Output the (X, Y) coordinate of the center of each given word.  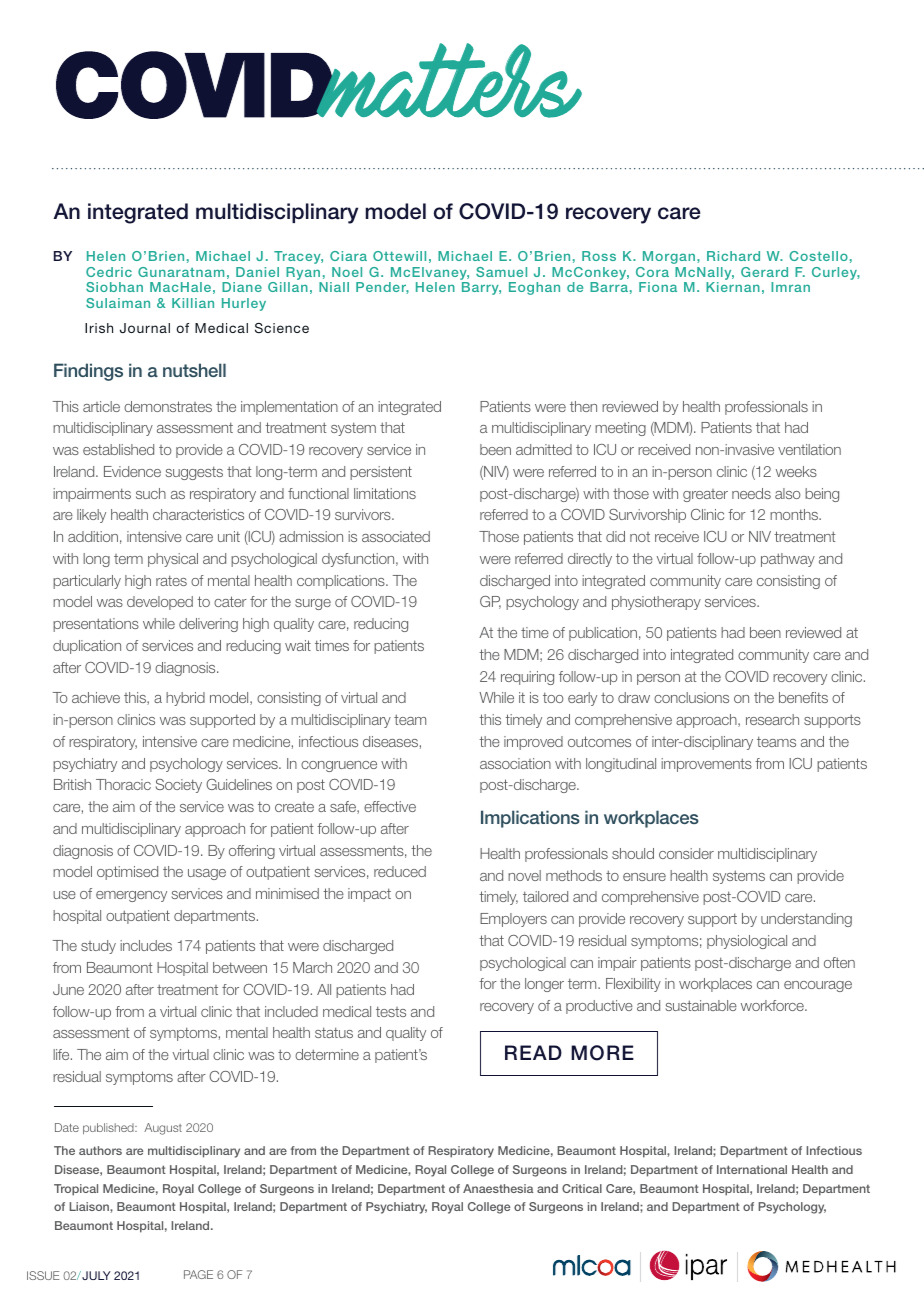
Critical (582, 1188)
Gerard (764, 272)
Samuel (501, 272)
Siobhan (114, 287)
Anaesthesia (498, 1188)
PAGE (198, 1274)
